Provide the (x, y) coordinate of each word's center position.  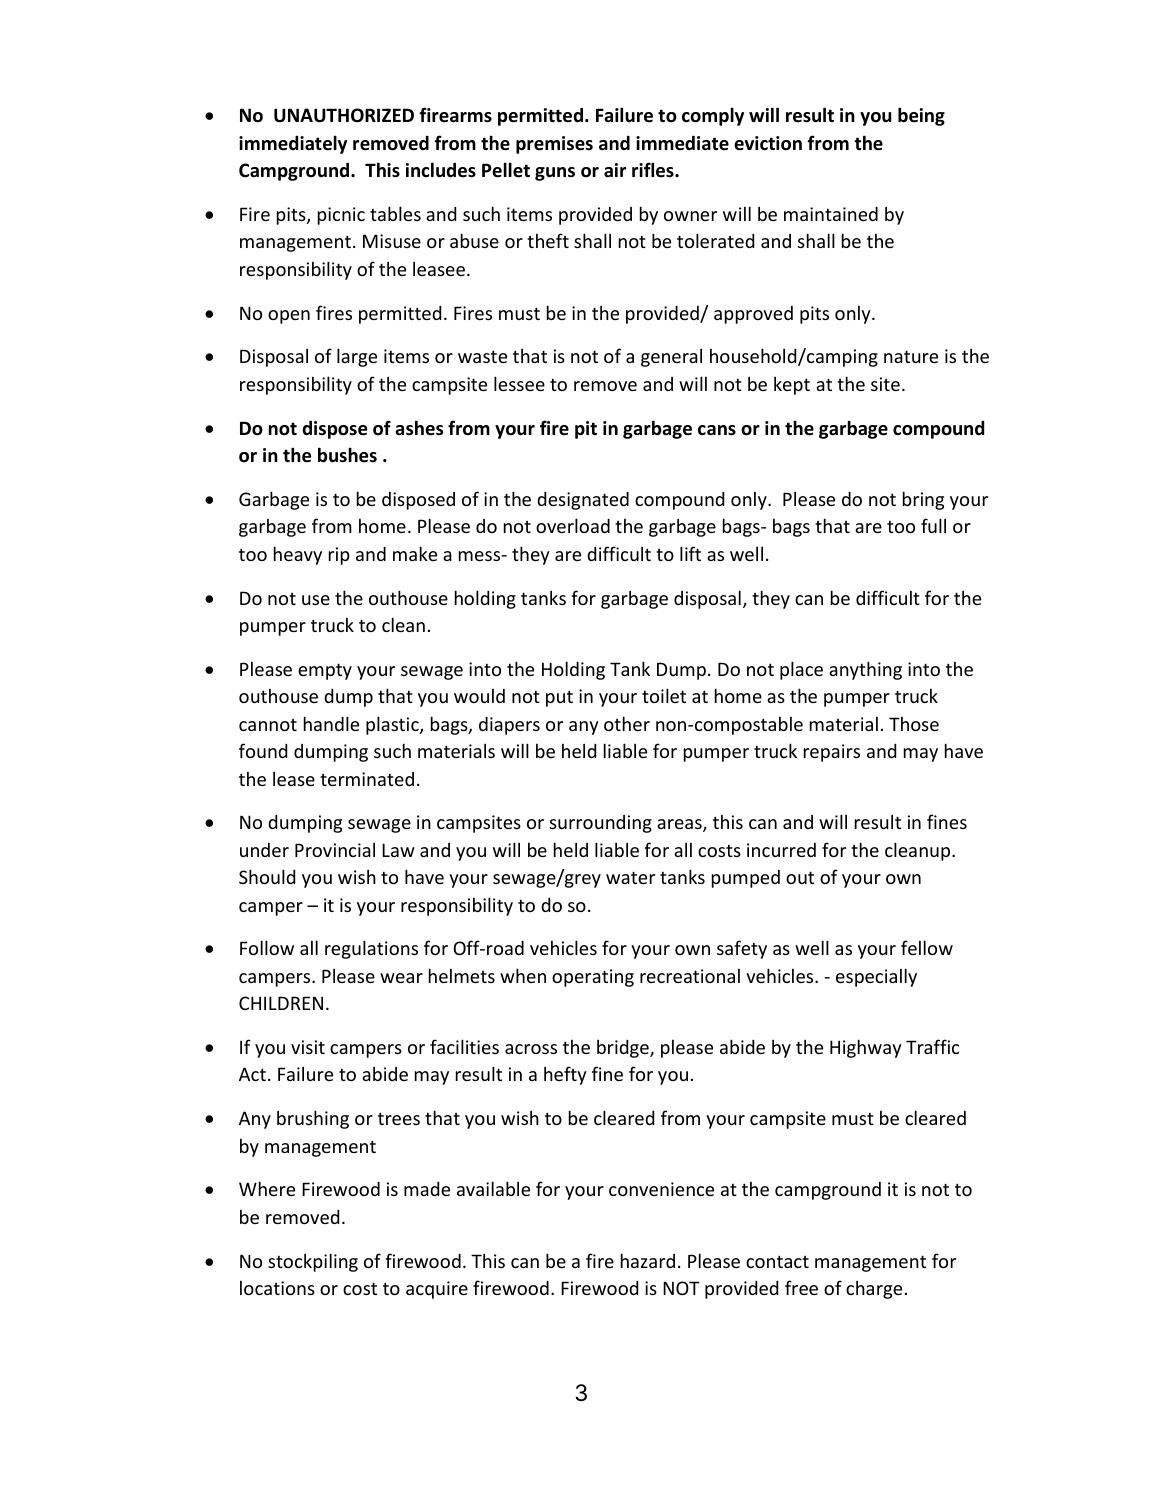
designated (583, 501)
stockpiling (313, 1262)
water (630, 877)
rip (339, 556)
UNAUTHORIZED (344, 115)
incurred (781, 850)
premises (554, 145)
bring (923, 500)
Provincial (335, 850)
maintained (831, 214)
